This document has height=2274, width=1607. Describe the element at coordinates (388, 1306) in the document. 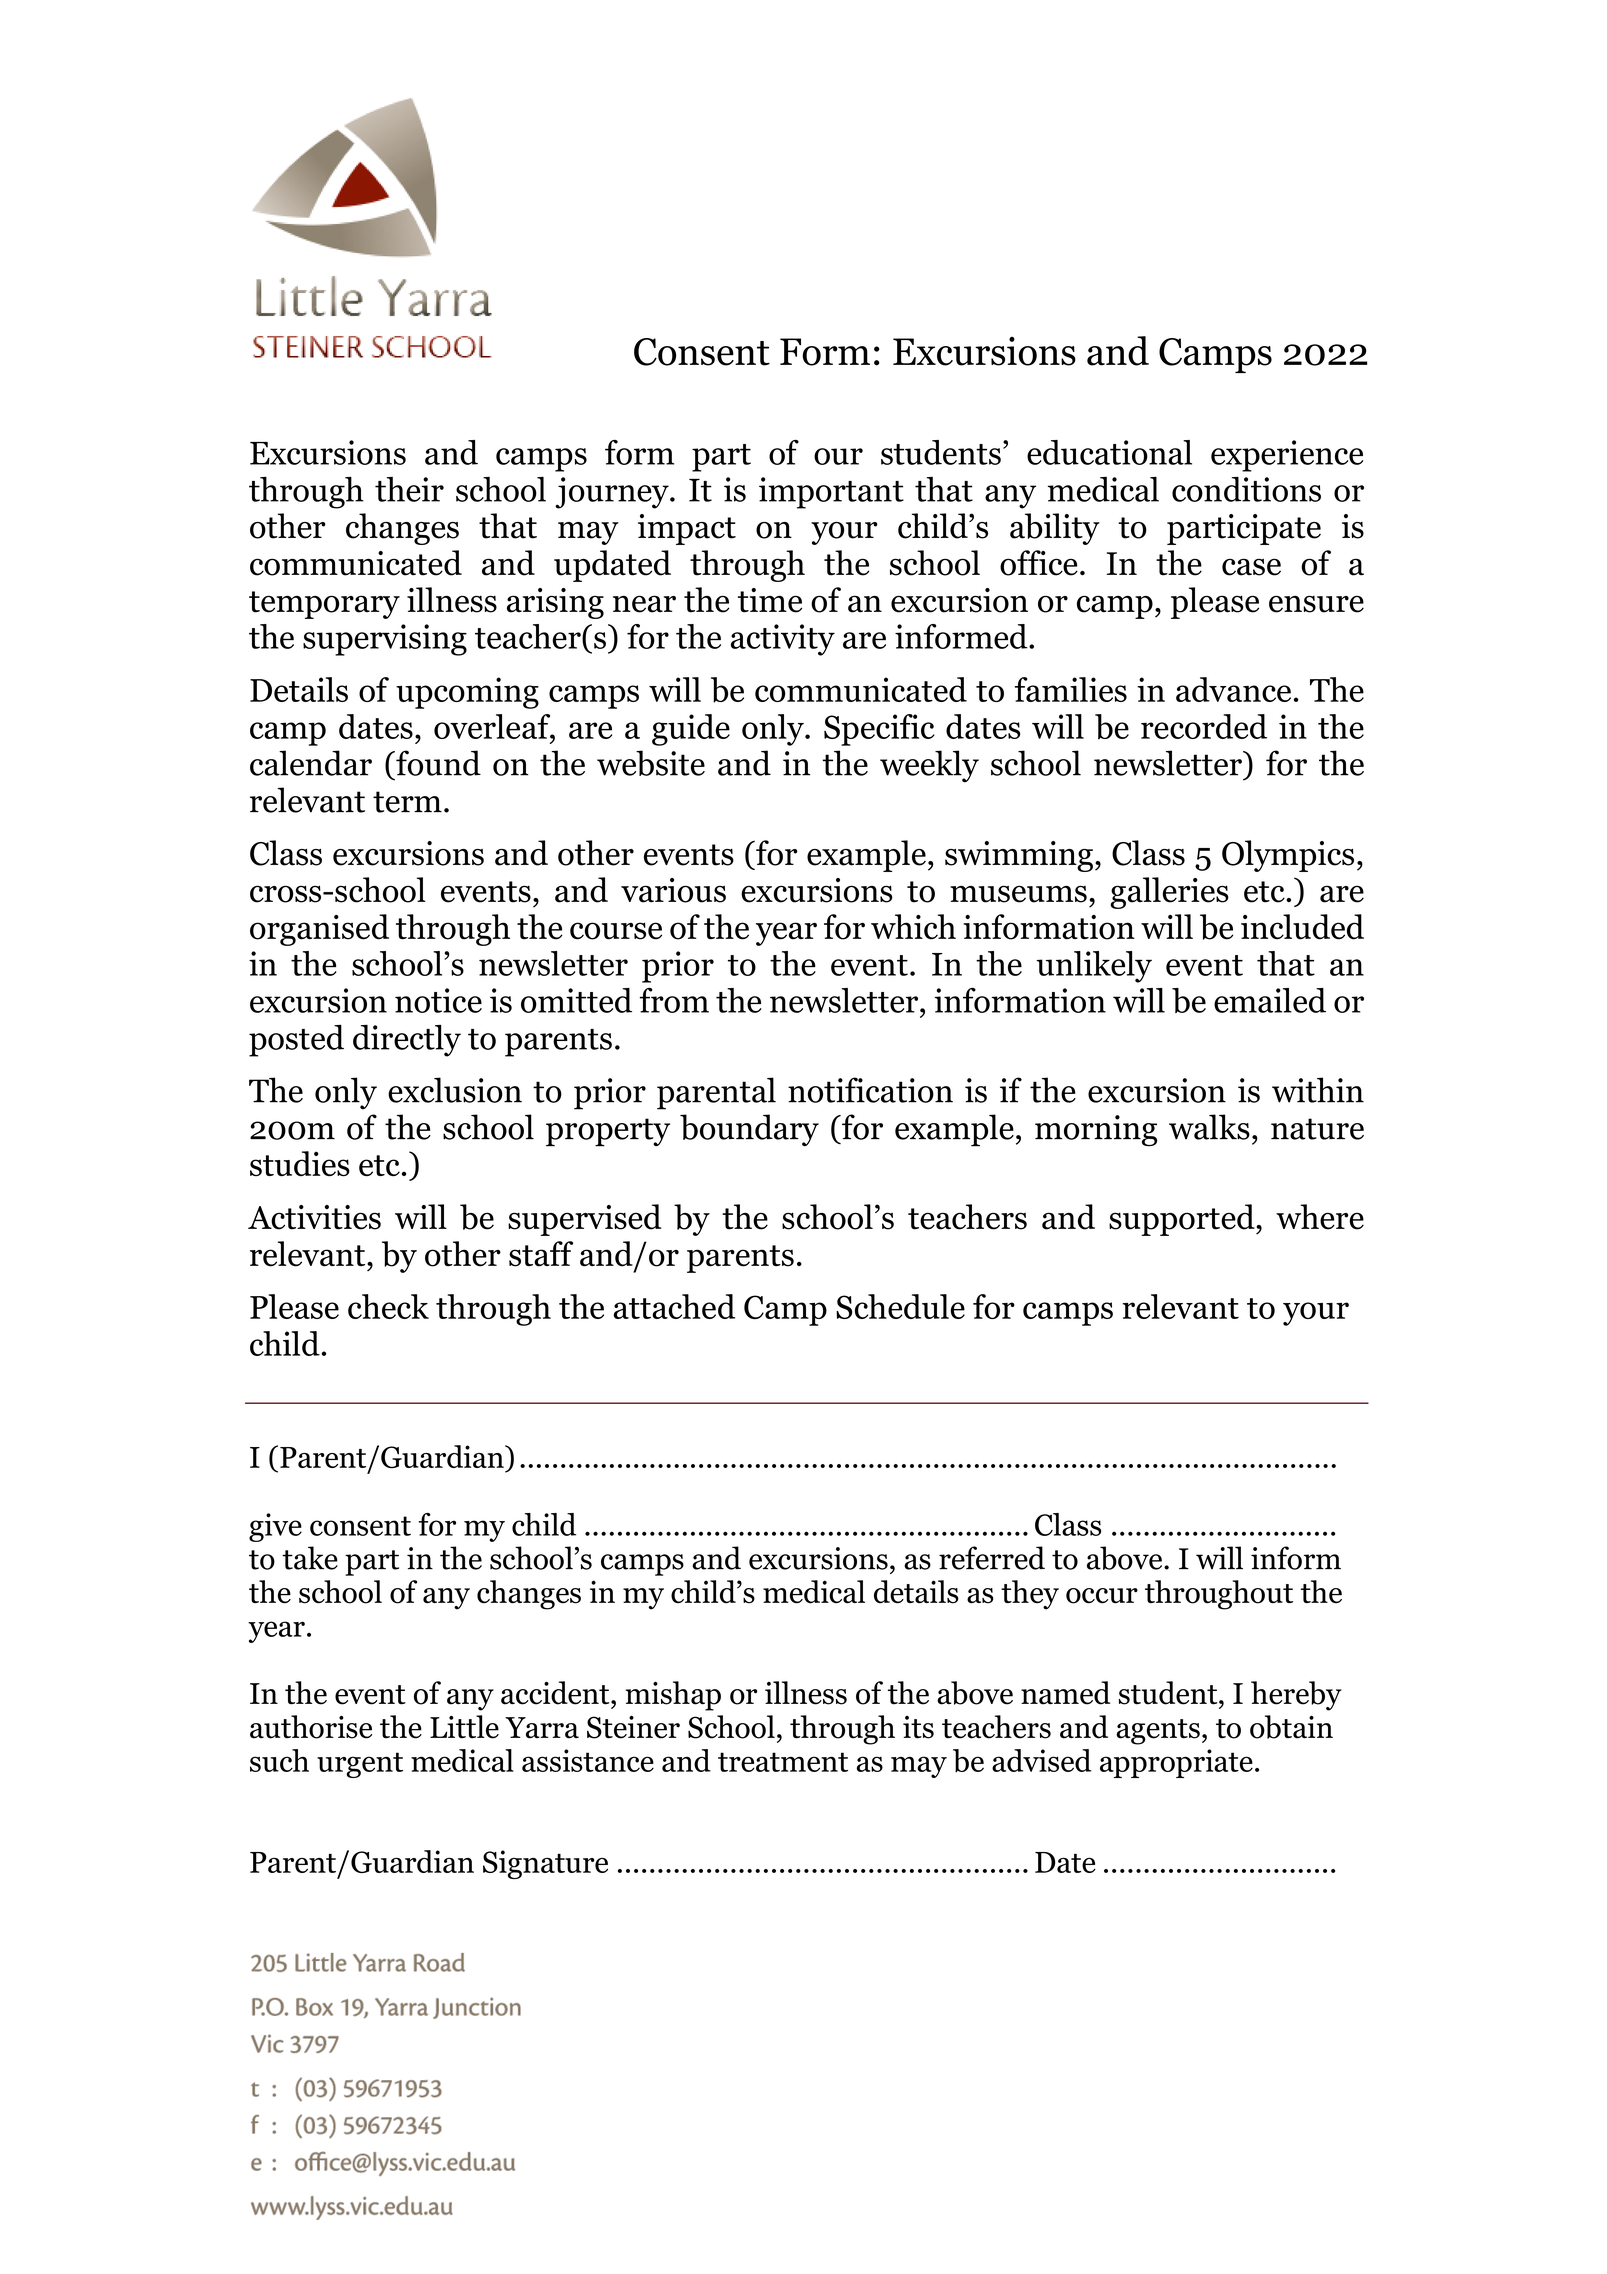

I see `check` at that location.
